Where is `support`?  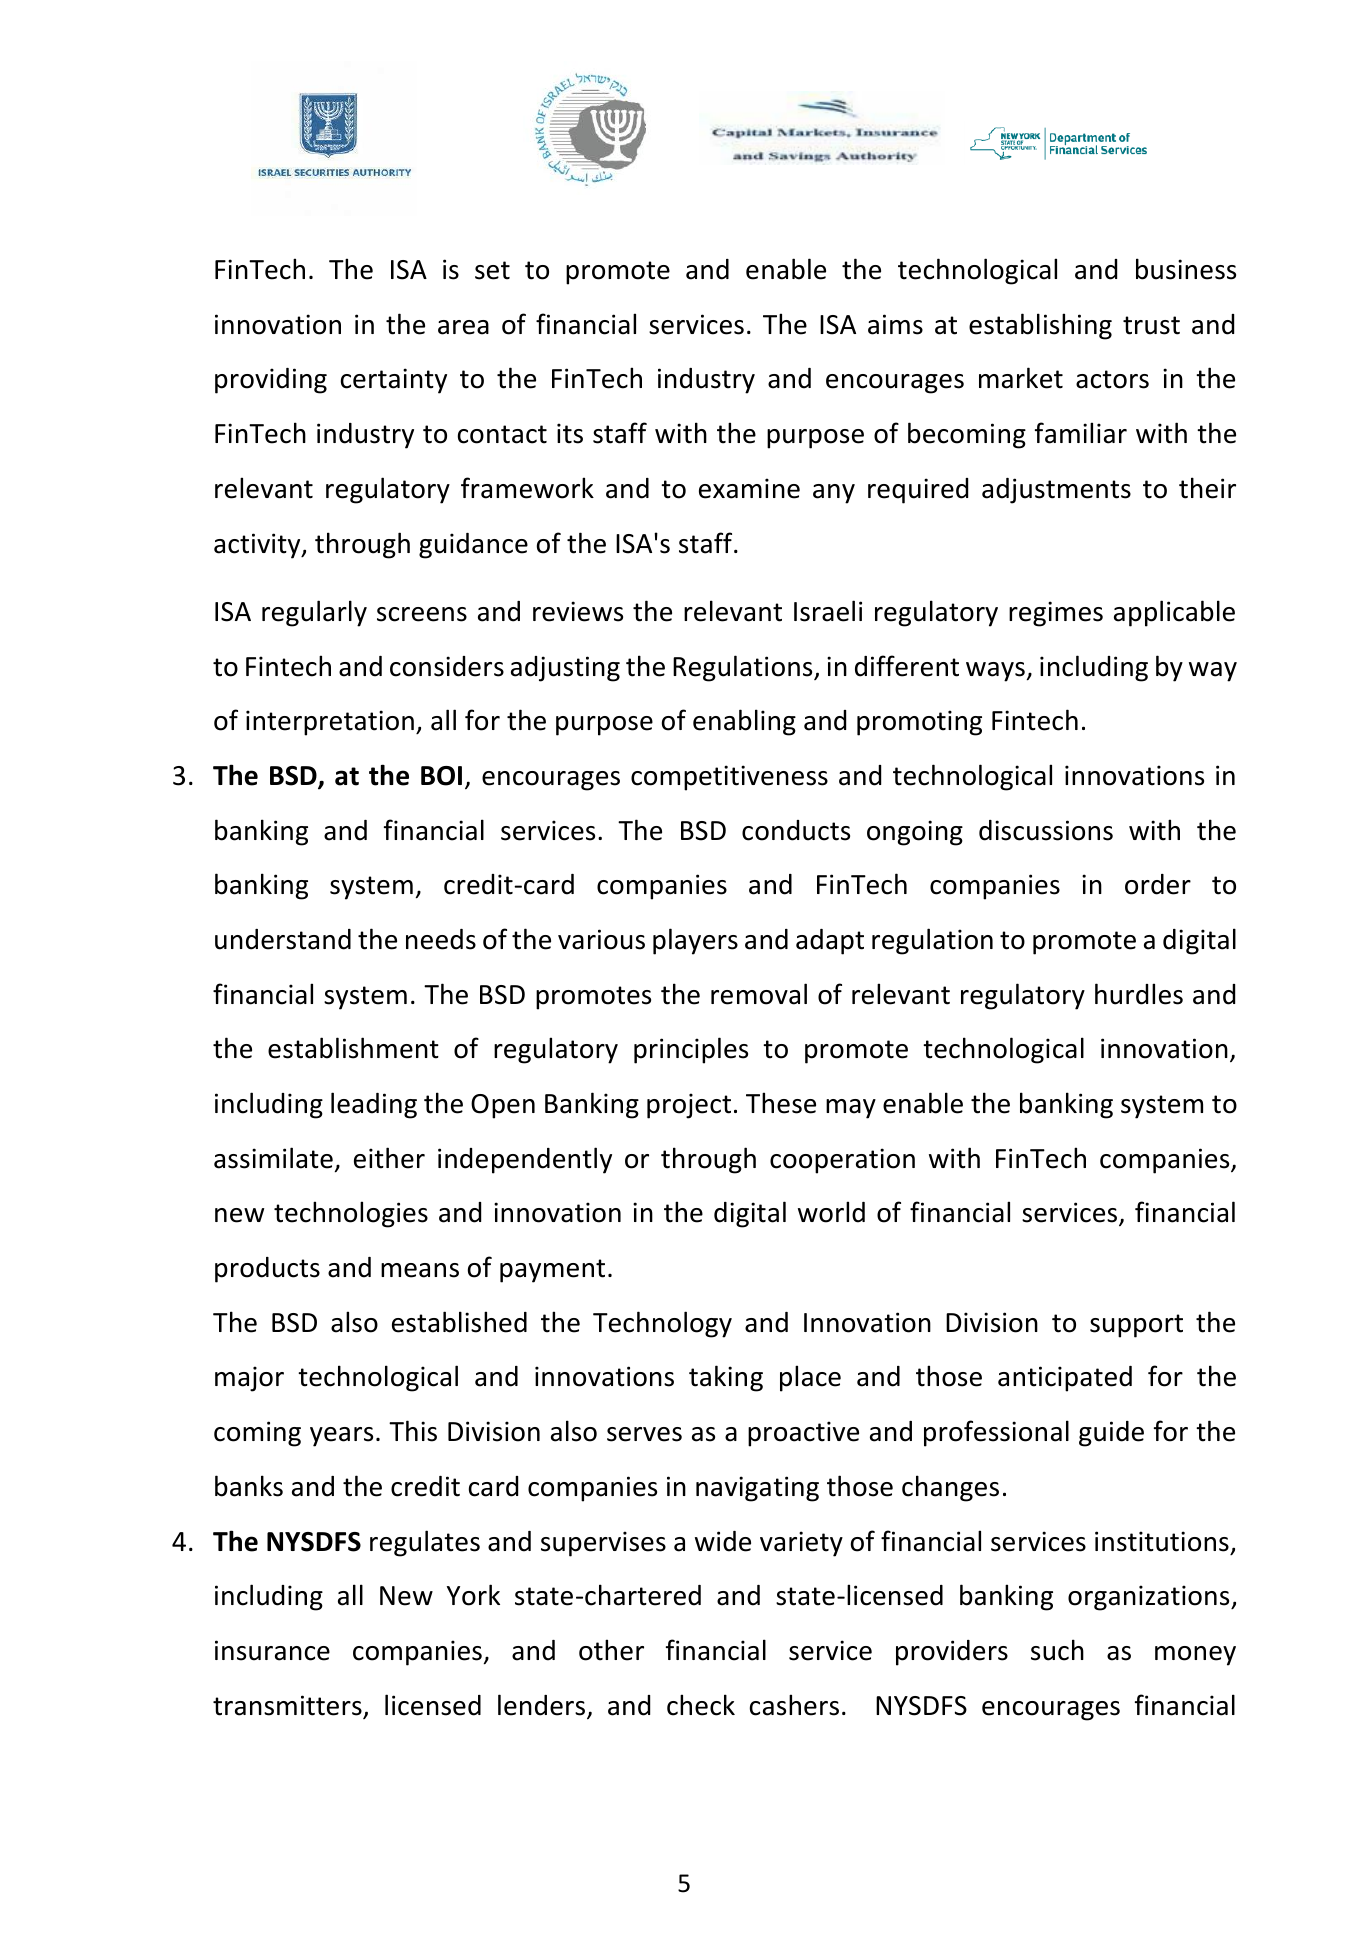
support is located at coordinates (1136, 1326).
